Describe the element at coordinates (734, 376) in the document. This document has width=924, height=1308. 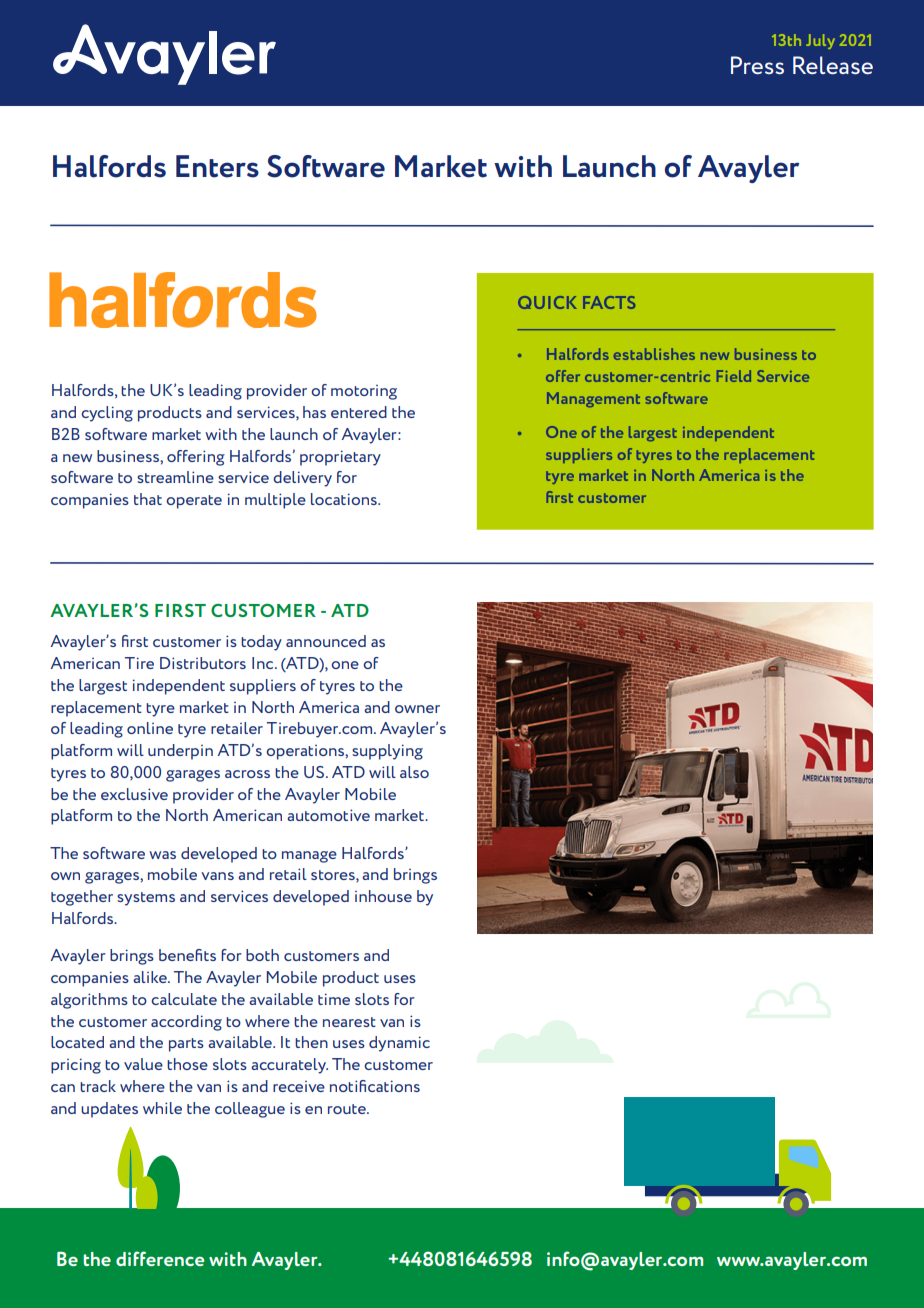
I see `Field` at that location.
